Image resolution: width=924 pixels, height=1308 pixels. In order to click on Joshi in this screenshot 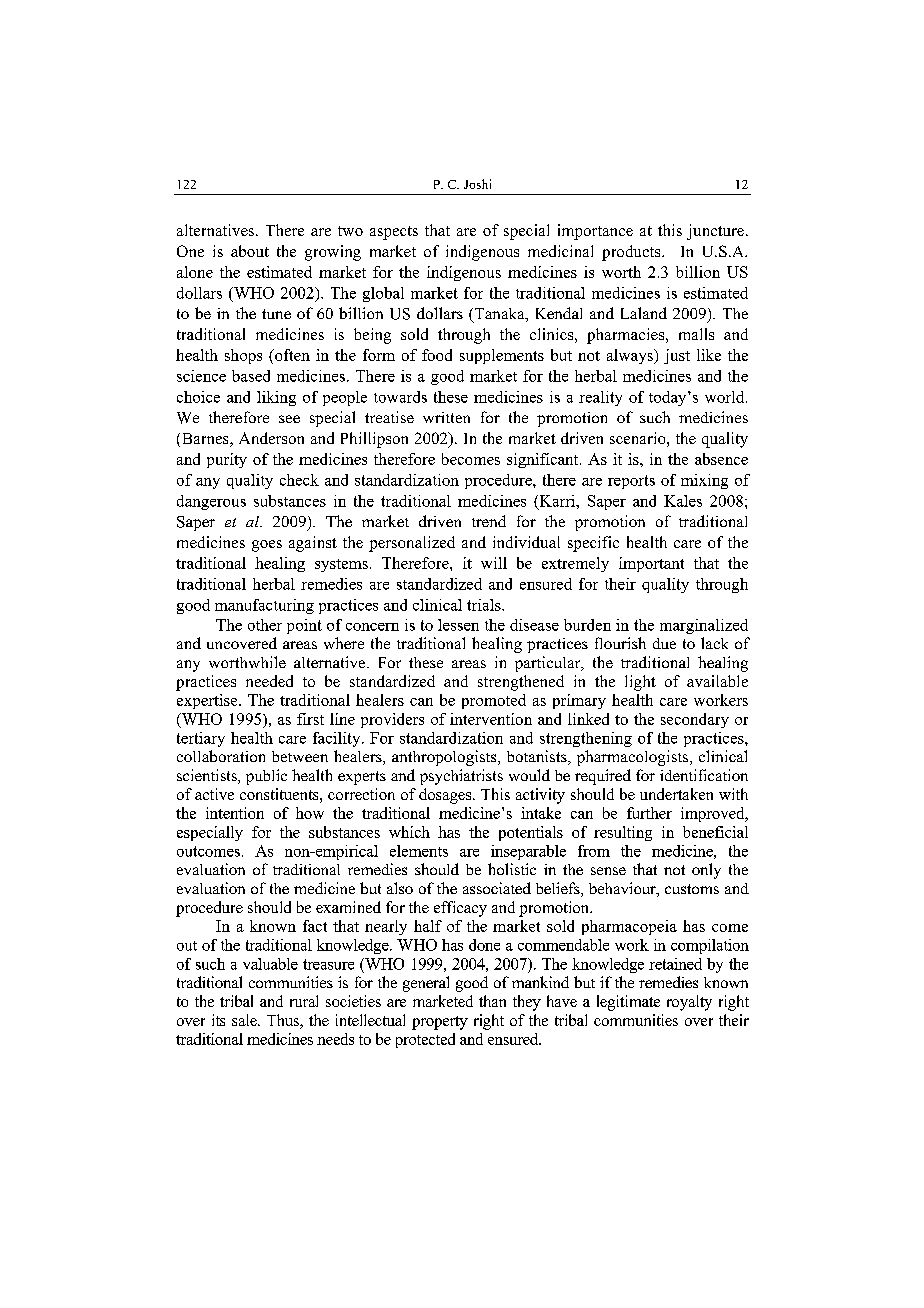, I will do `click(477, 184)`.
